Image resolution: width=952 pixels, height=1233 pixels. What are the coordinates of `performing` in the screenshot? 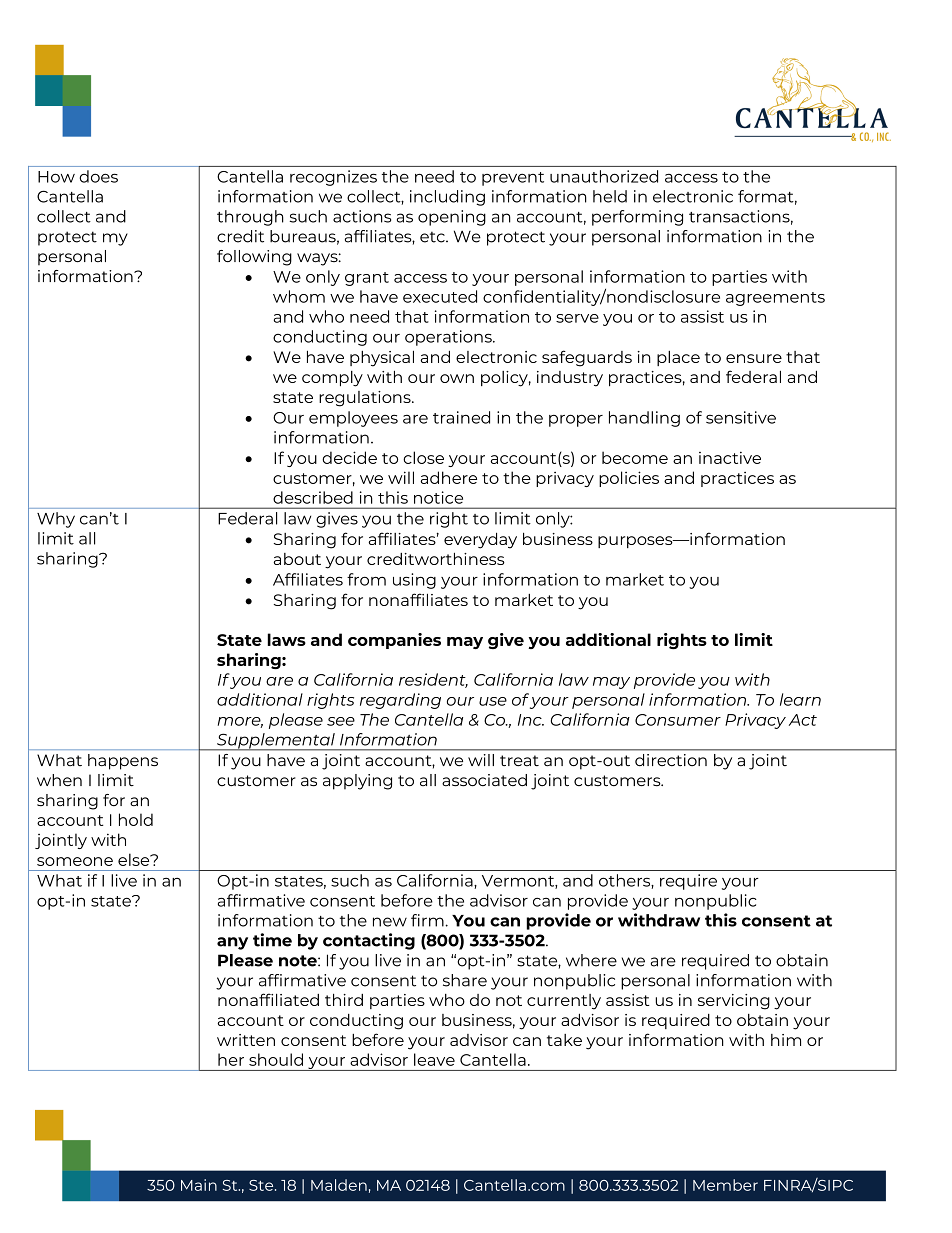 It's located at (637, 218).
